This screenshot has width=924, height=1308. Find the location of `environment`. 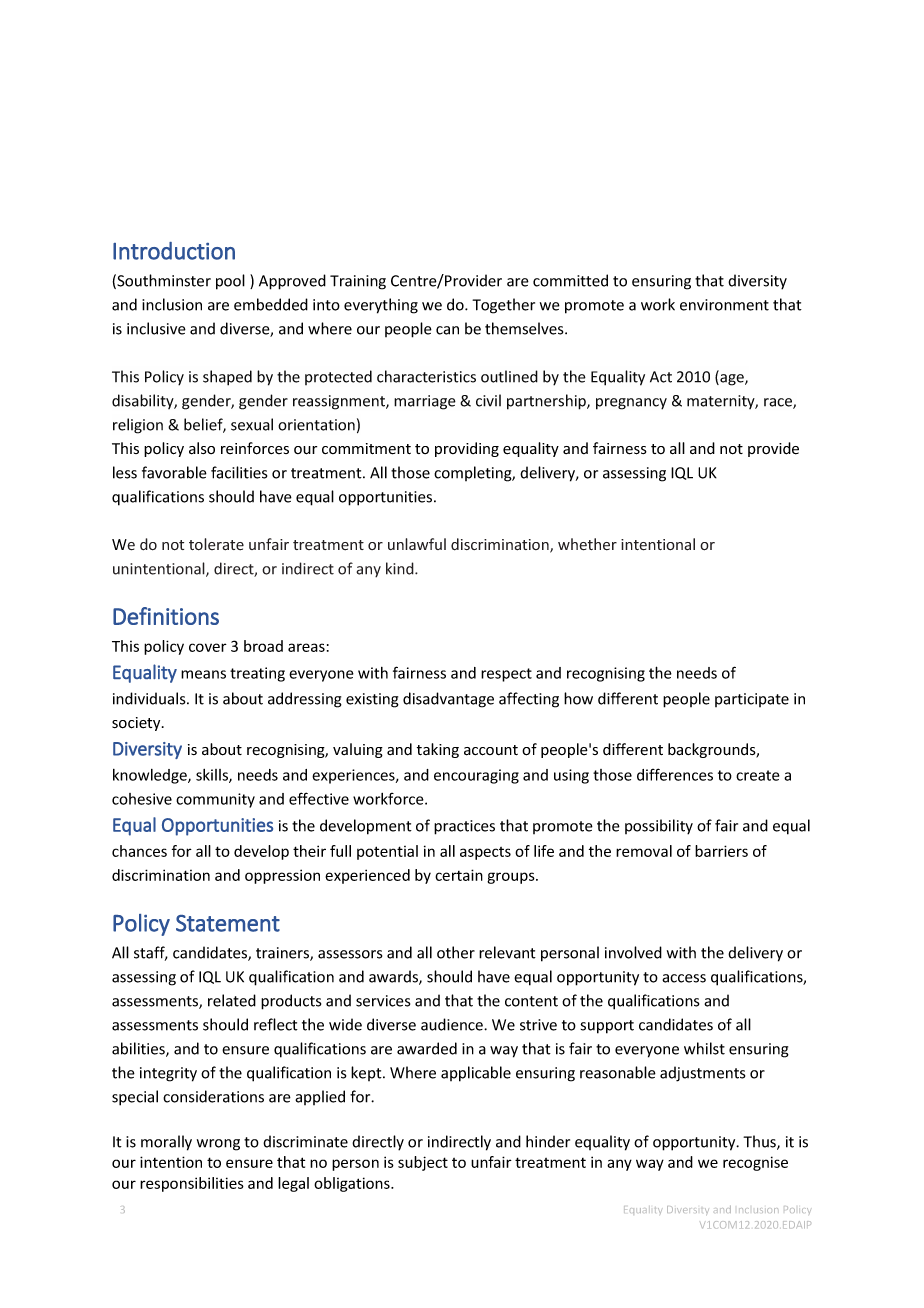

environment is located at coordinates (724, 305).
